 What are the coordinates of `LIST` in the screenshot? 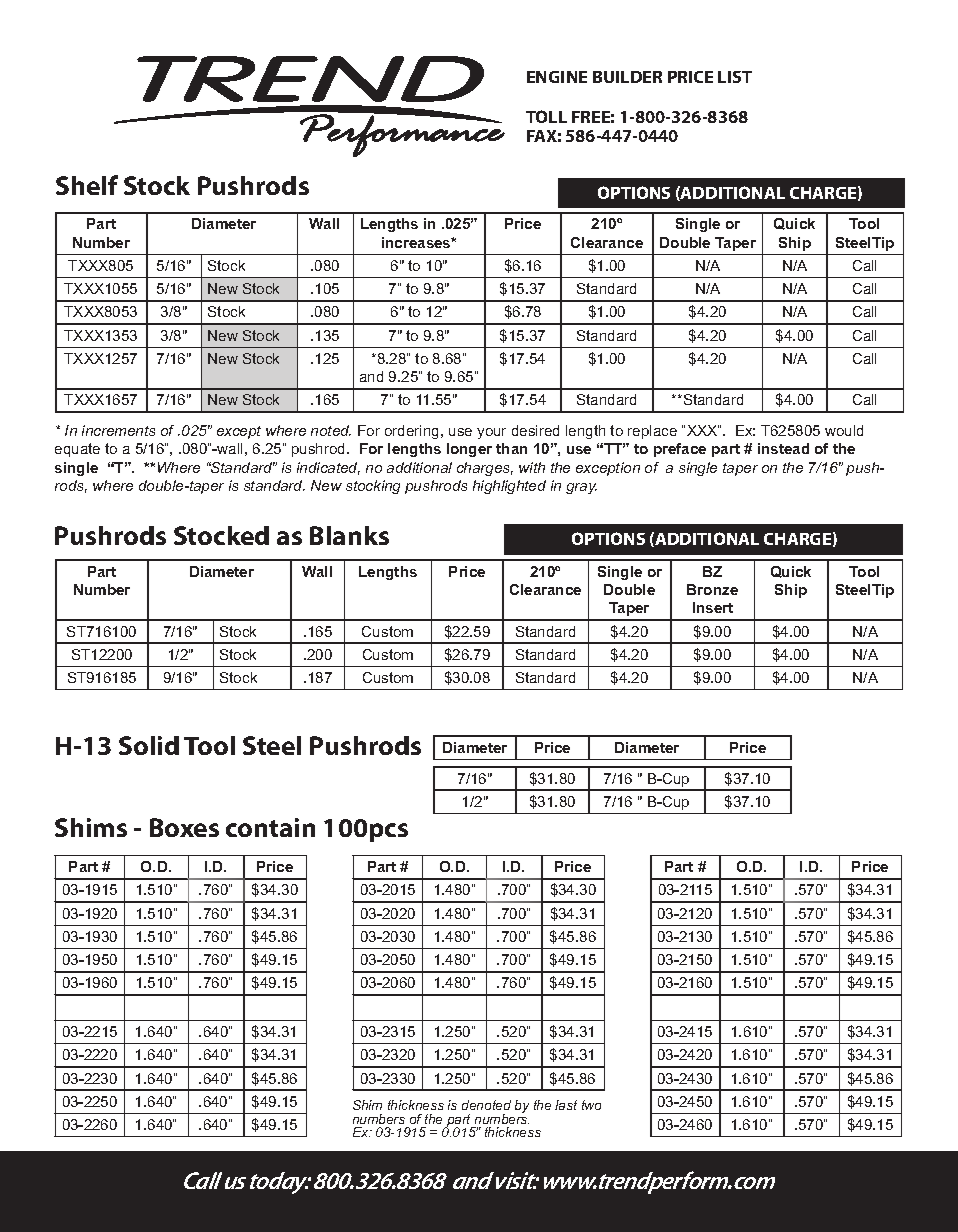 It's located at (735, 77).
